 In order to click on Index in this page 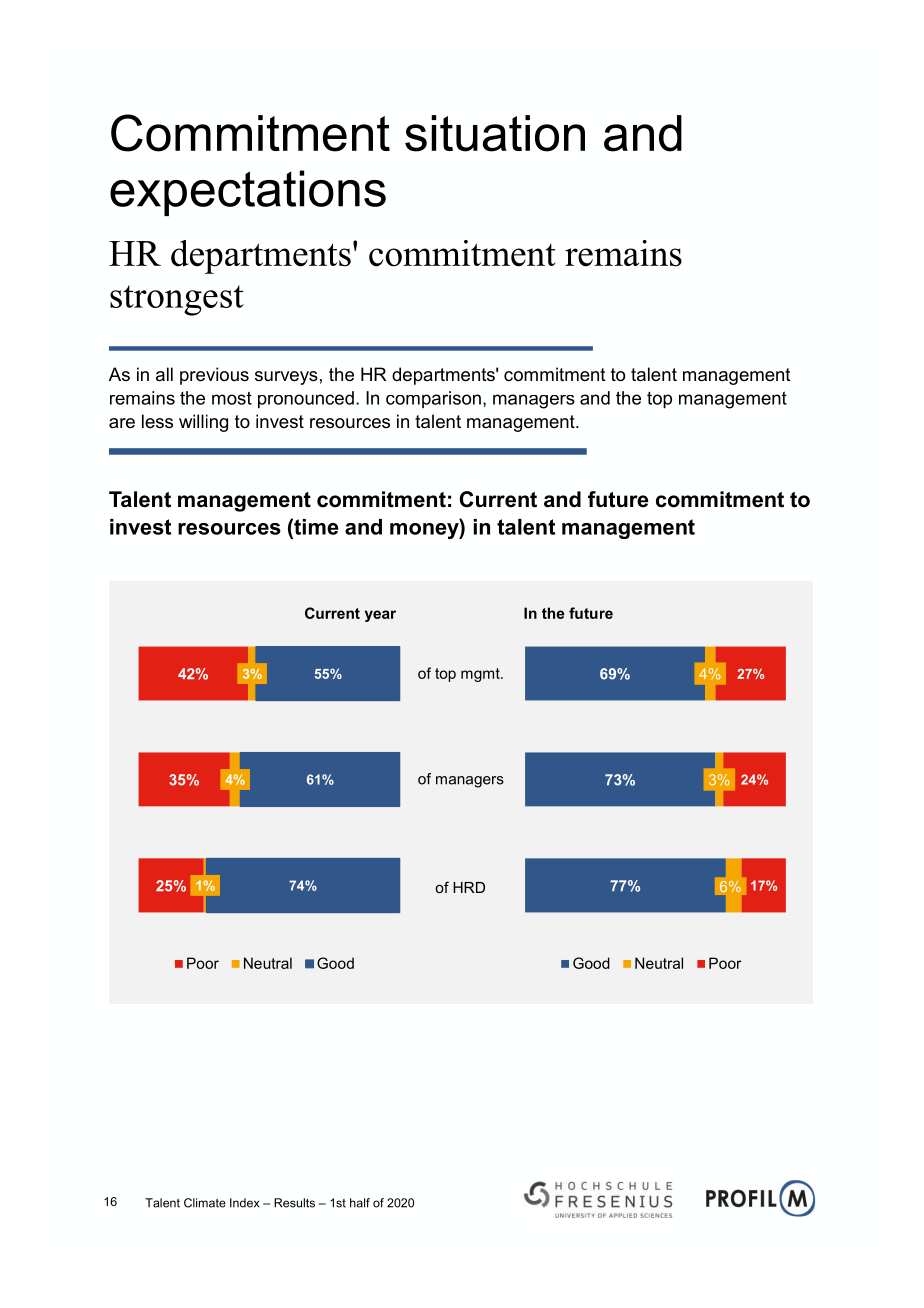, I will do `click(244, 1203)`.
